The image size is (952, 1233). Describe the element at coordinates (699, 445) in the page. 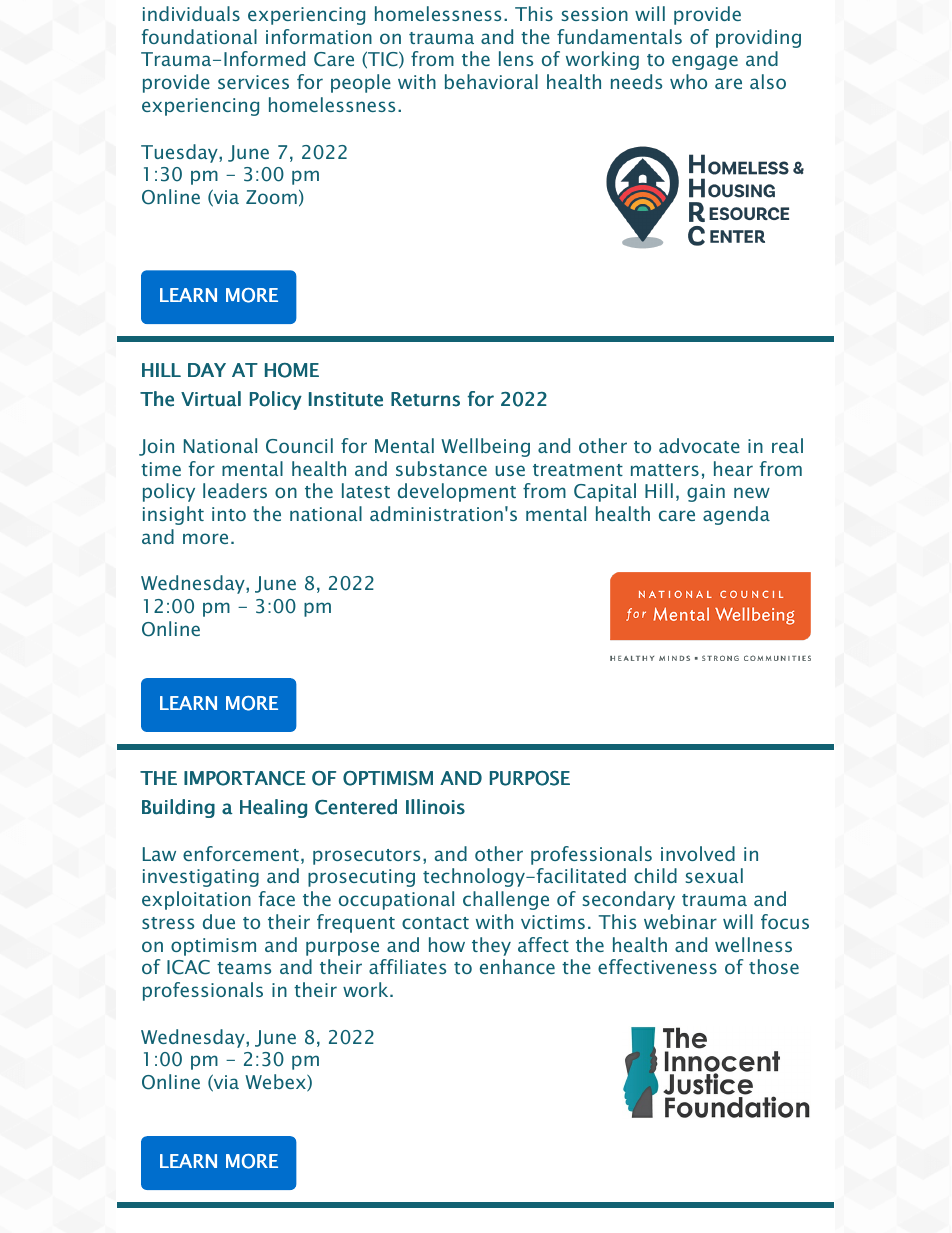

I see `advocate` at that location.
